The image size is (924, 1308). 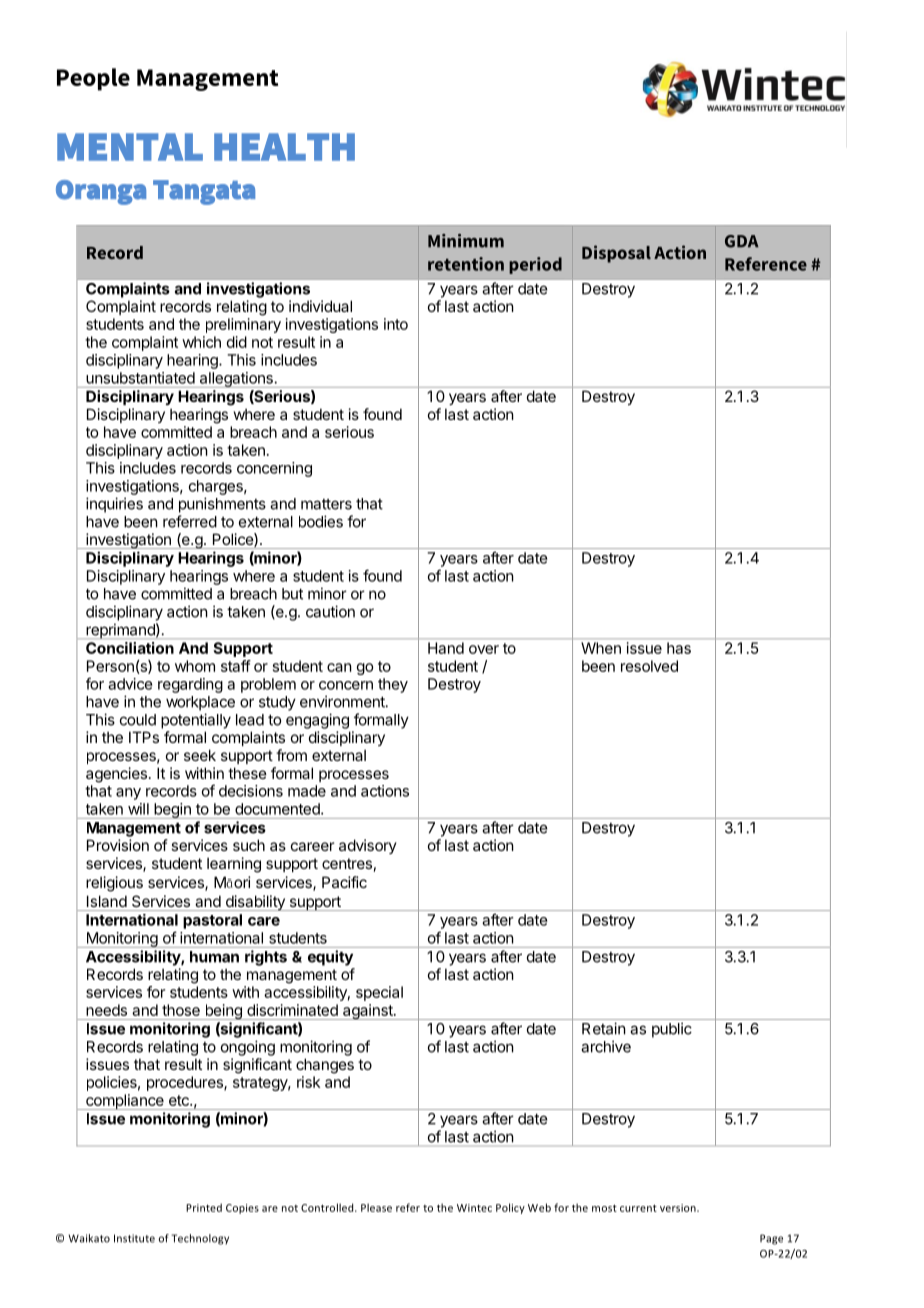 What do you see at coordinates (393, 685) in the screenshot?
I see `they` at bounding box center [393, 685].
